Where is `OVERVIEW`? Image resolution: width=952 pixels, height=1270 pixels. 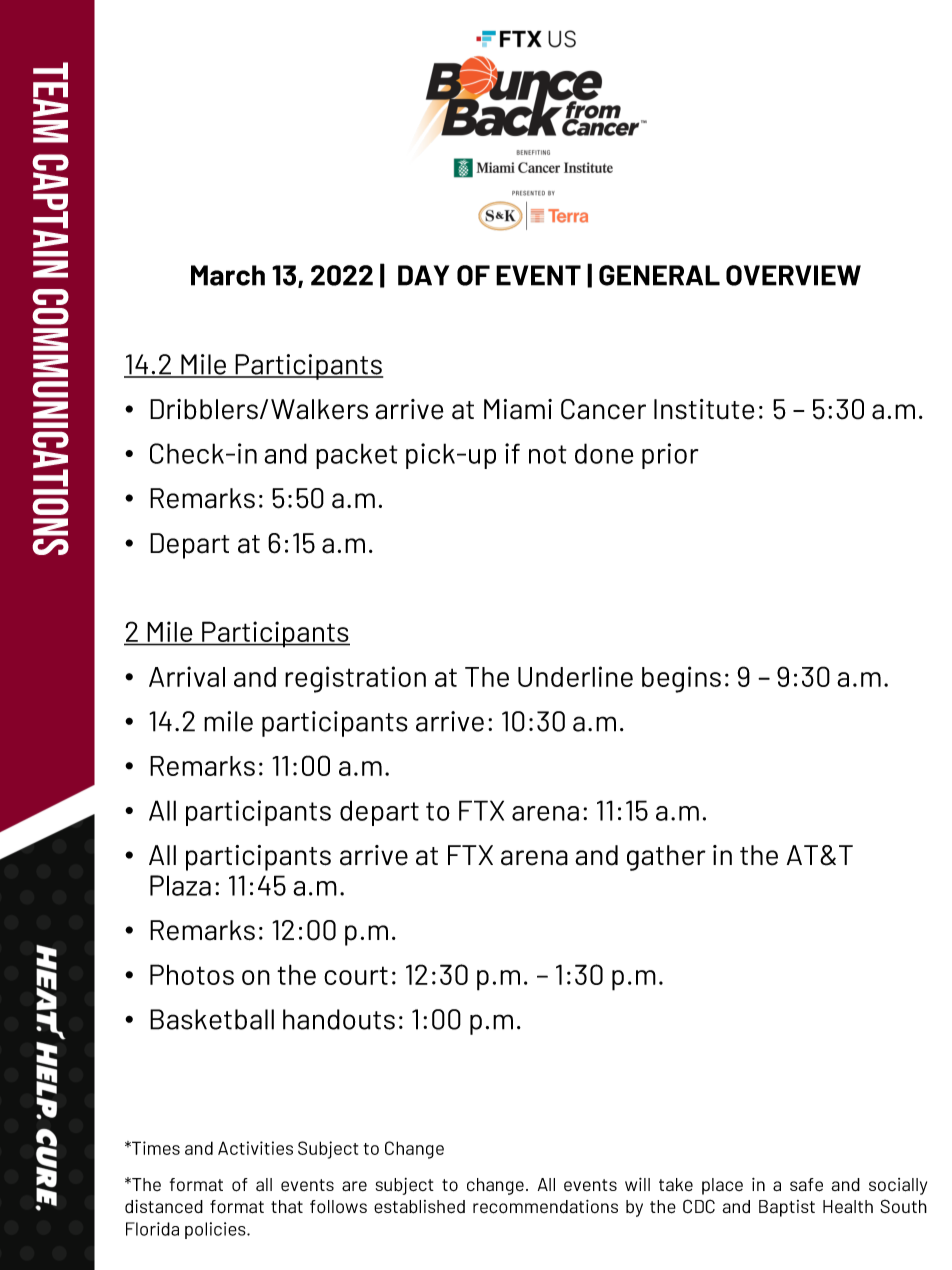 OVERVIEW is located at coordinates (793, 275).
